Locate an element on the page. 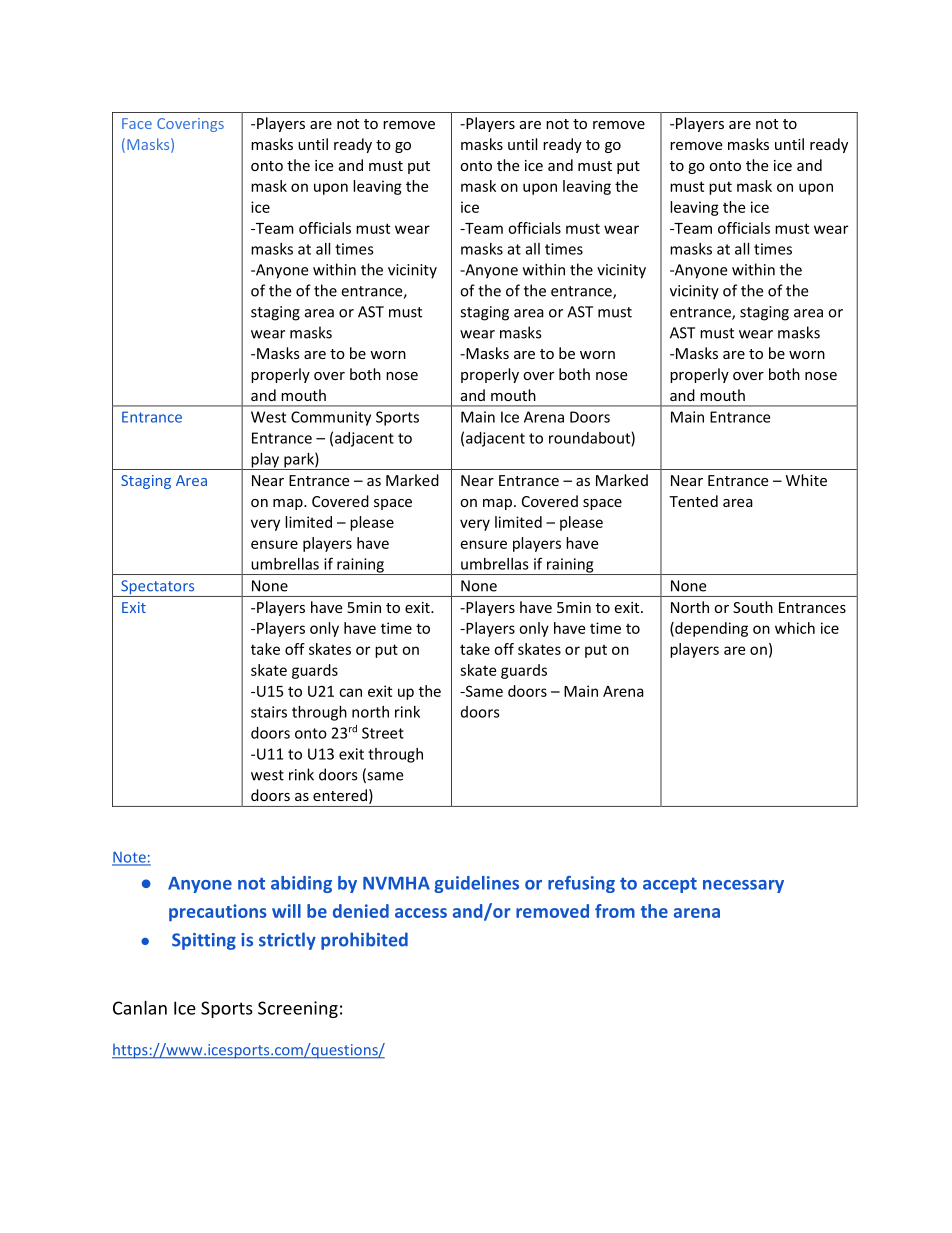 The image size is (952, 1233). Spitting is located at coordinates (204, 941).
